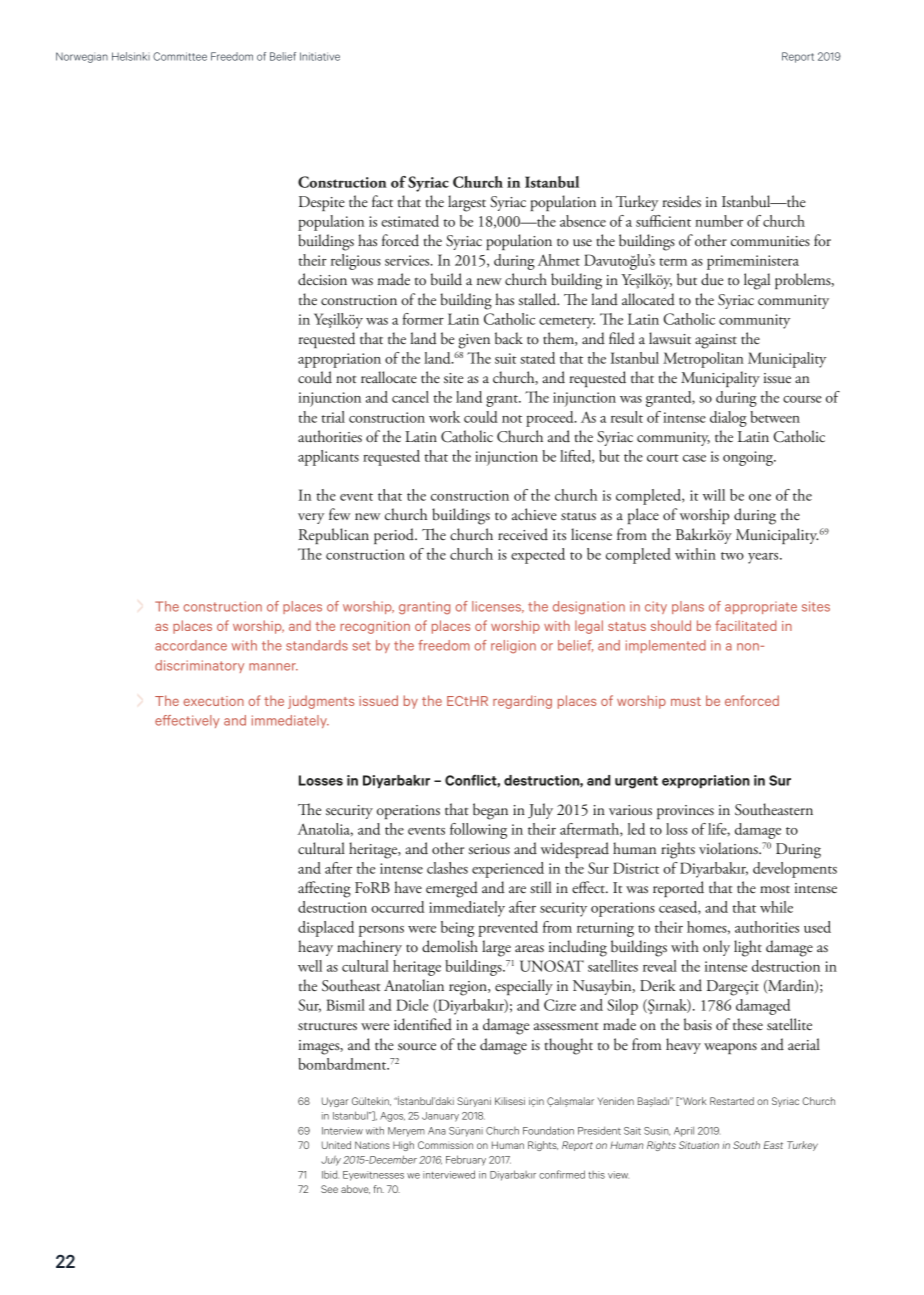 This screenshot has height=1295, width=924. I want to click on April, so click(684, 1131).
